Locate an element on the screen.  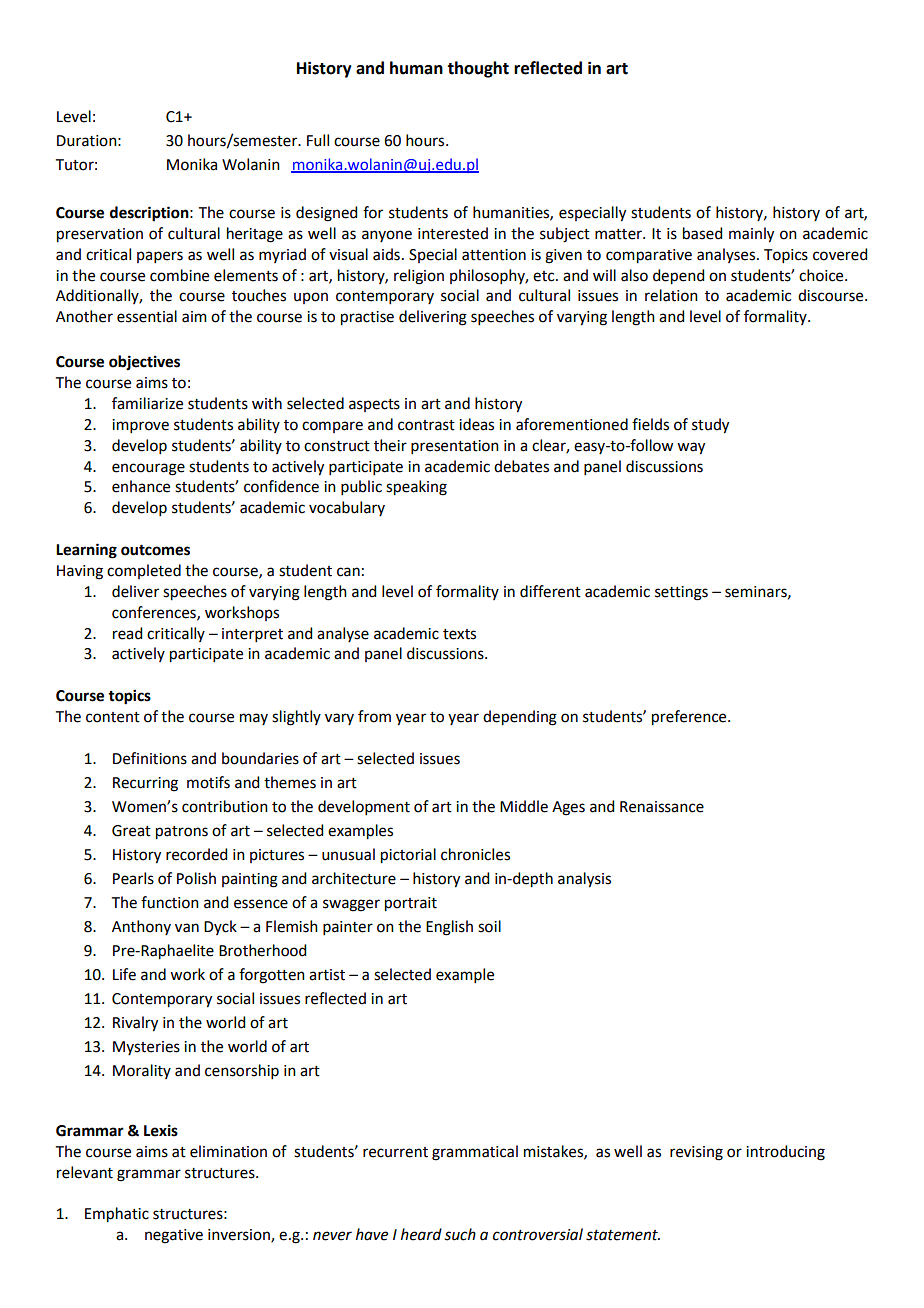
presentation is located at coordinates (455, 447).
